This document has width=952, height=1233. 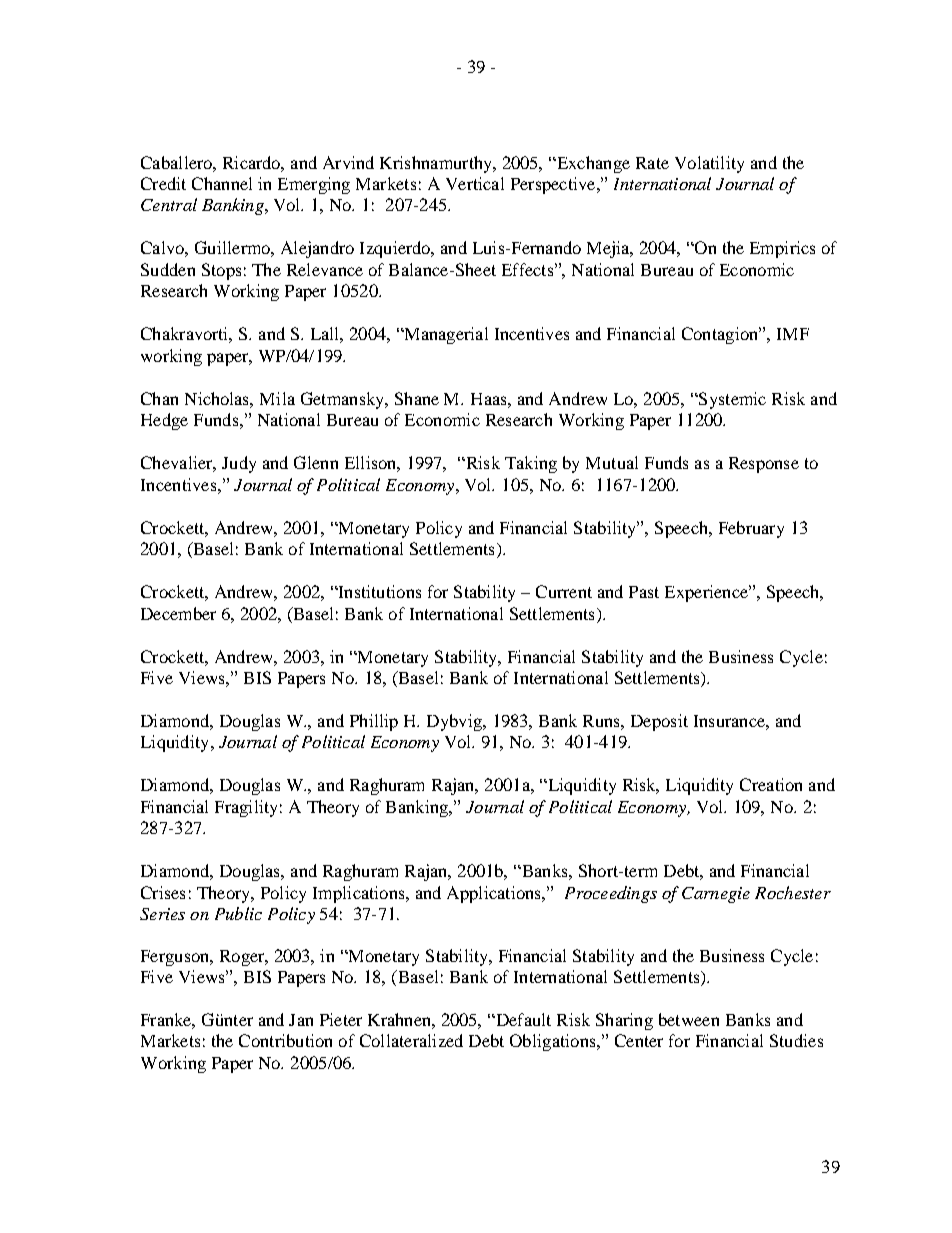 I want to click on Volatility, so click(x=709, y=164).
